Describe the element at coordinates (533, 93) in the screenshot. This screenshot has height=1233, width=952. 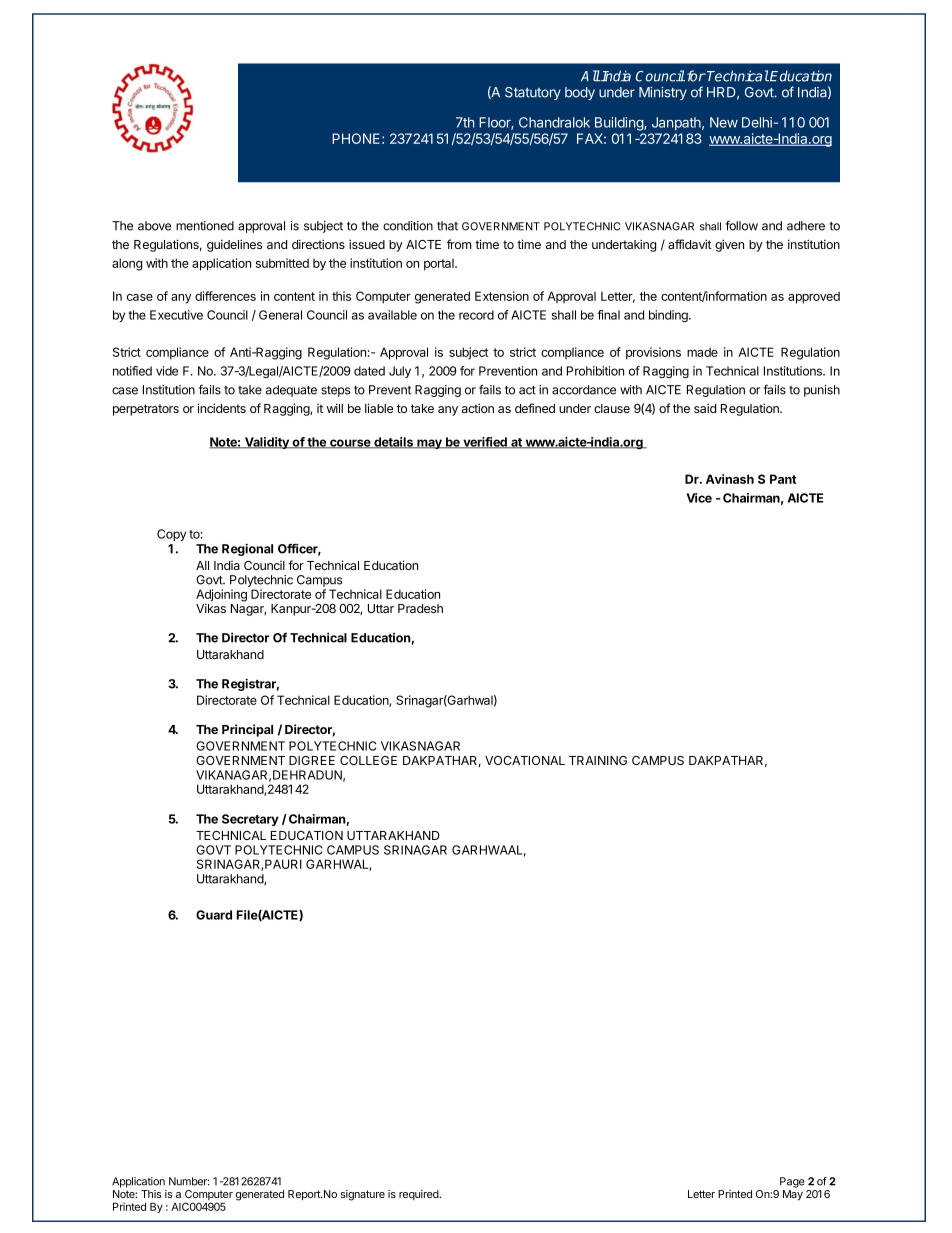
I see `Statutory` at that location.
